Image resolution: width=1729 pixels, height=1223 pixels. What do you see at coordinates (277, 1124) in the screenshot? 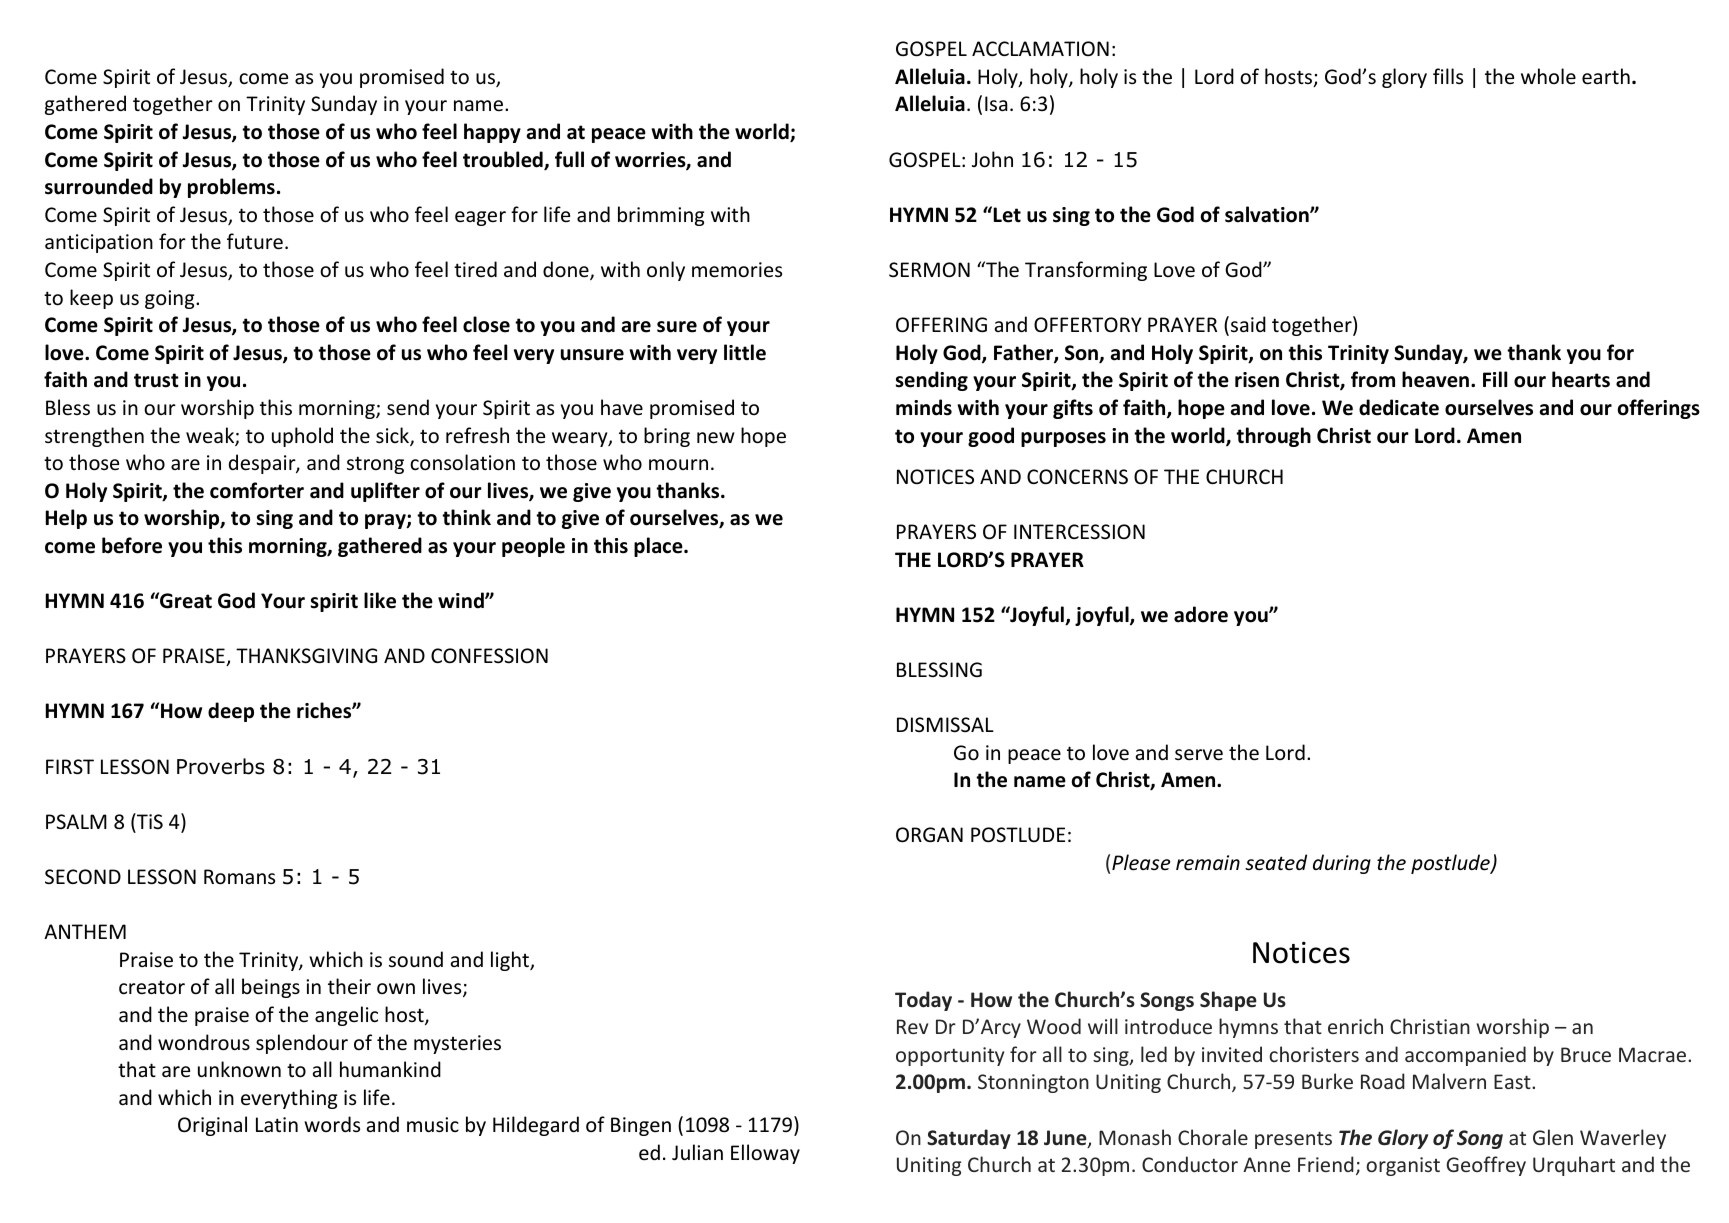
I see `Latin` at bounding box center [277, 1124].
